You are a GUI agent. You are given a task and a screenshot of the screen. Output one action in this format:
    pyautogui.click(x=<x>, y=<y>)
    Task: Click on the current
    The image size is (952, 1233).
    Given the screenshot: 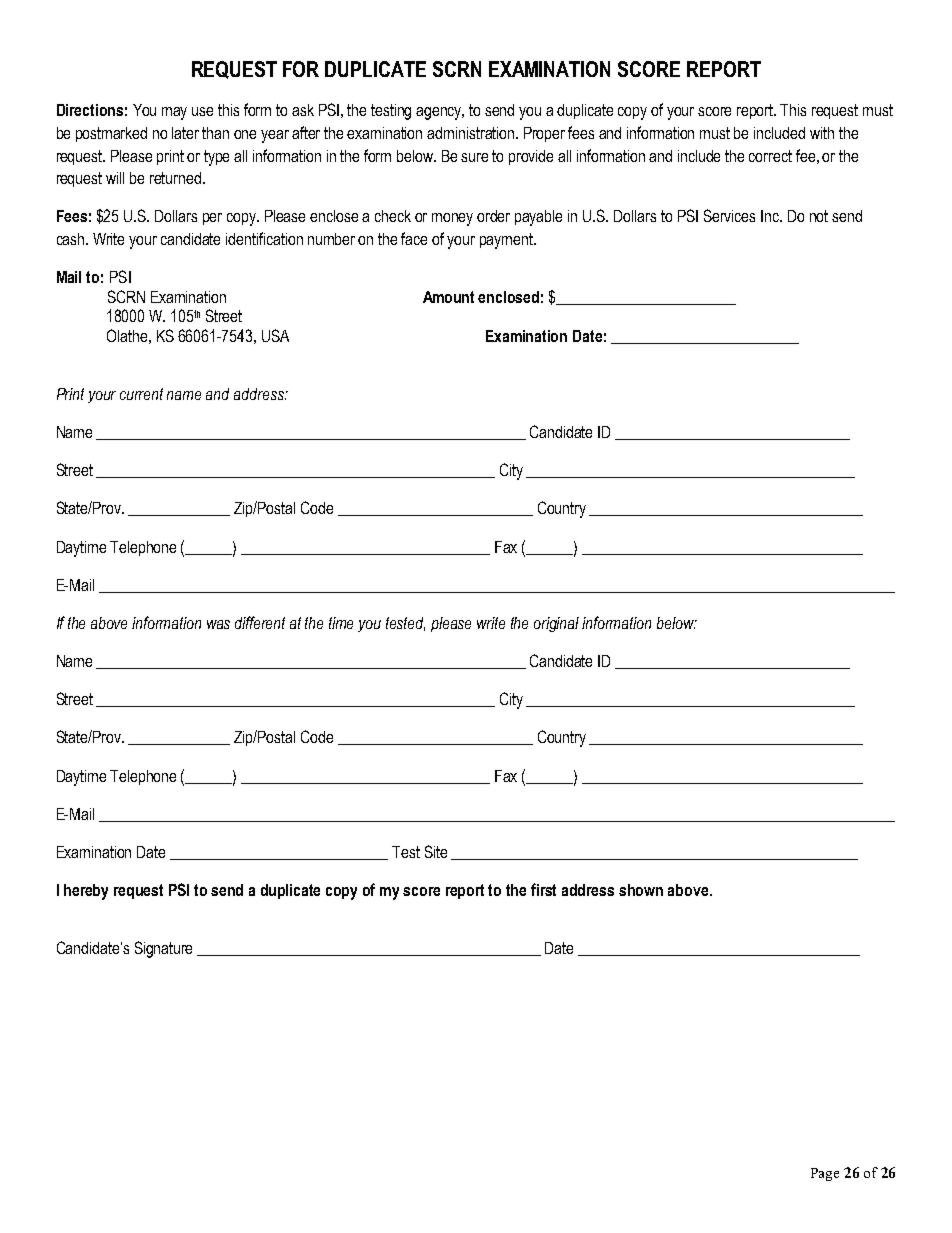 What is the action you would take?
    pyautogui.click(x=141, y=394)
